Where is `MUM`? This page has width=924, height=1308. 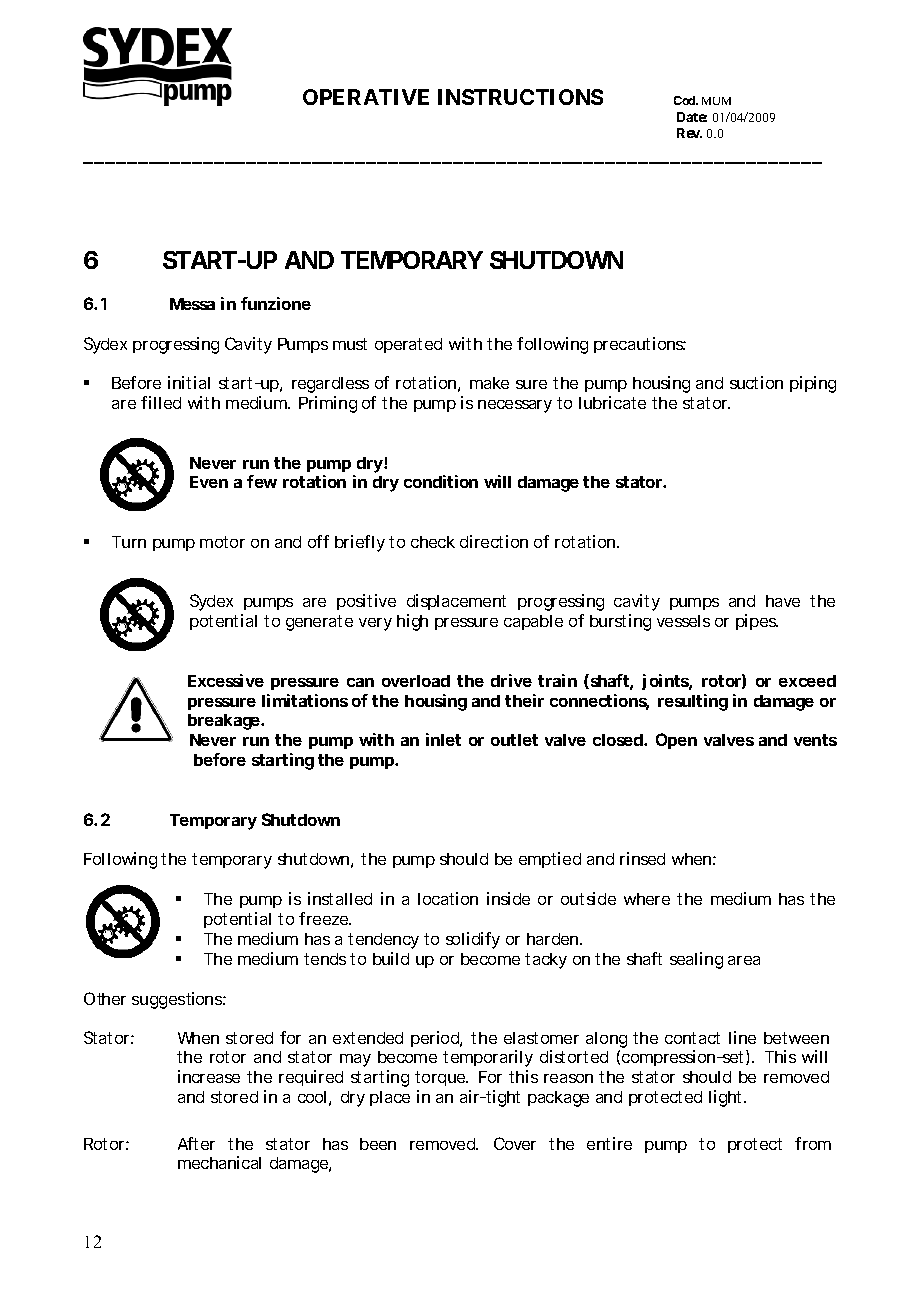
MUM is located at coordinates (716, 101).
